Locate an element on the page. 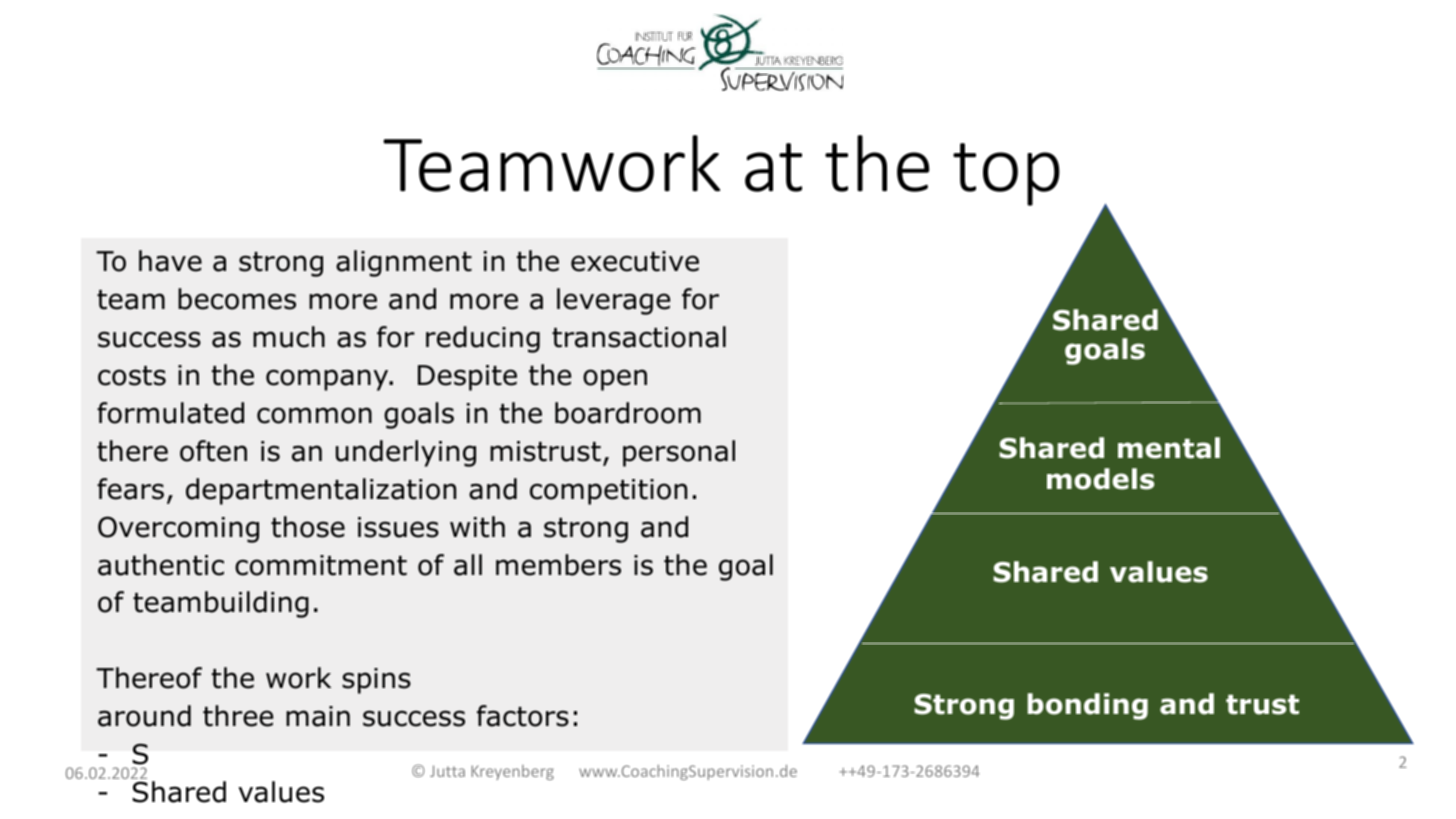 The width and height of the page is (1456, 819). three is located at coordinates (238, 716).
